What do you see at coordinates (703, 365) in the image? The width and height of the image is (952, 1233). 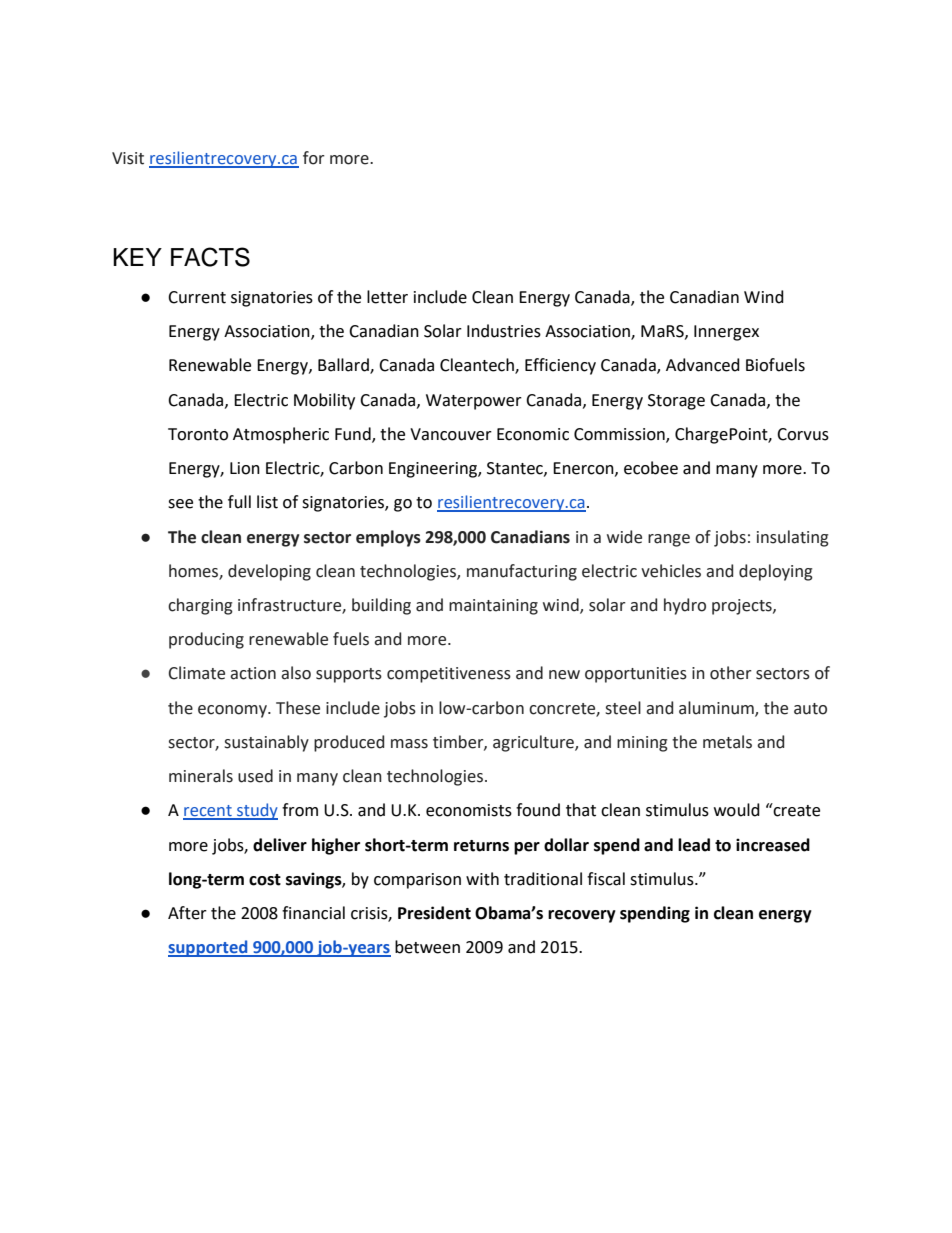 I see `Advanced` at bounding box center [703, 365].
